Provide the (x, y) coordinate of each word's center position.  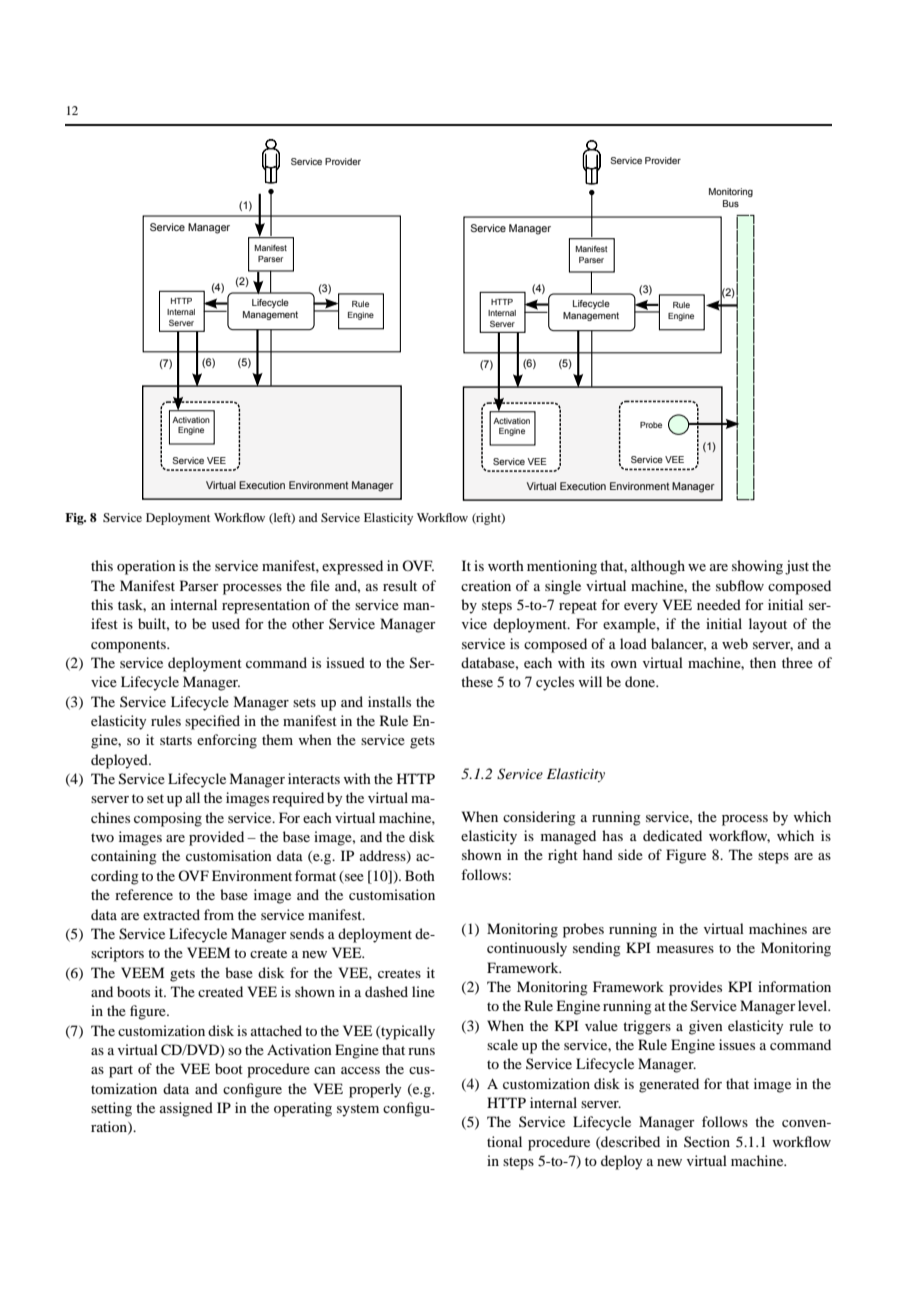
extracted (171, 914)
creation (486, 585)
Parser (199, 585)
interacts (314, 778)
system (358, 1110)
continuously (527, 949)
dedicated (672, 835)
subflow (740, 585)
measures (685, 949)
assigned (186, 1109)
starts (176, 740)
